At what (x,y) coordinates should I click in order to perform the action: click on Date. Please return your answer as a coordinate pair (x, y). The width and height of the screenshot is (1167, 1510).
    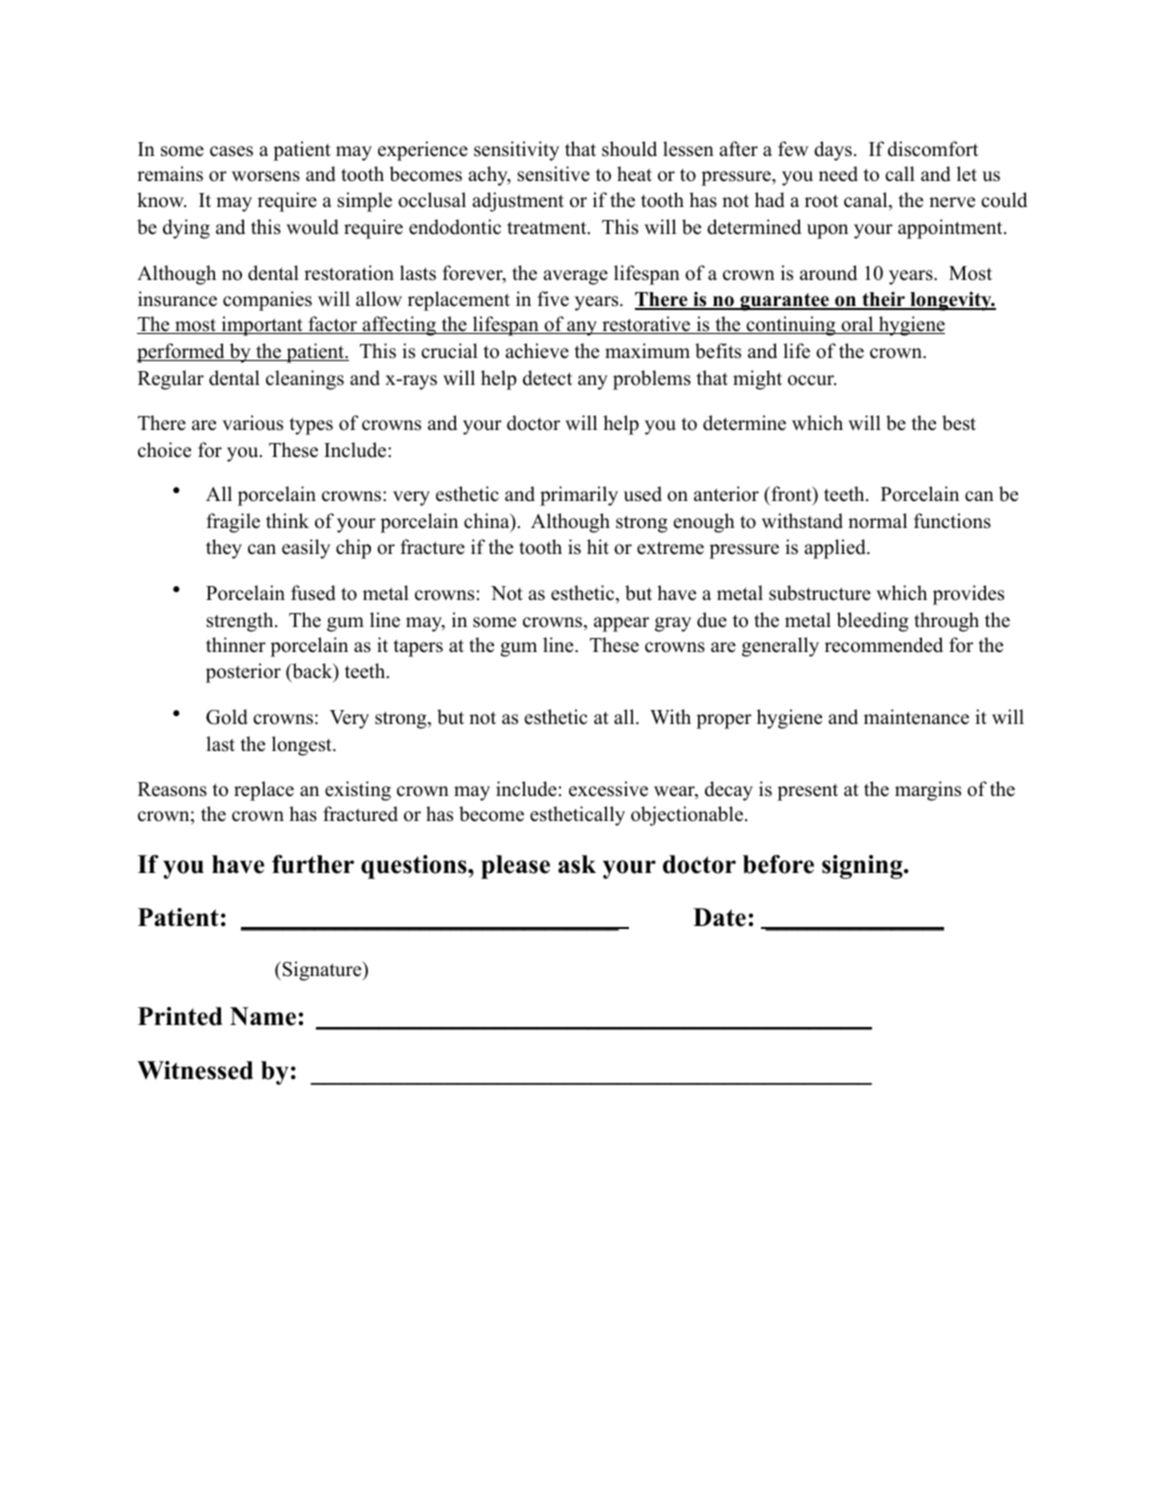
    Looking at the image, I should click on (719, 917).
